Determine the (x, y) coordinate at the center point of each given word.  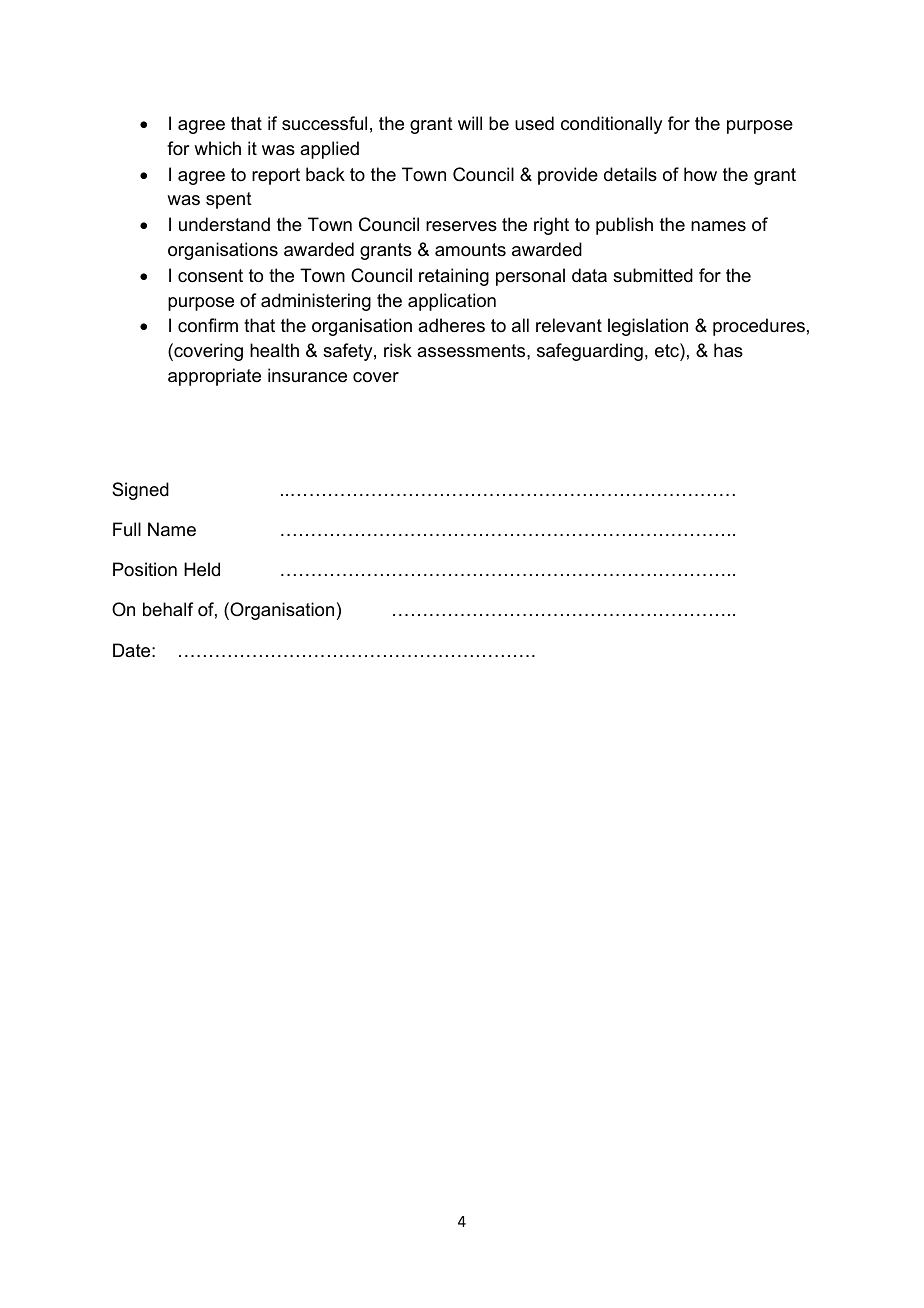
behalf (168, 609)
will (470, 123)
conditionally (611, 125)
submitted (653, 275)
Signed (140, 491)
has (728, 350)
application (452, 302)
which (217, 148)
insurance (307, 375)
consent (210, 276)
